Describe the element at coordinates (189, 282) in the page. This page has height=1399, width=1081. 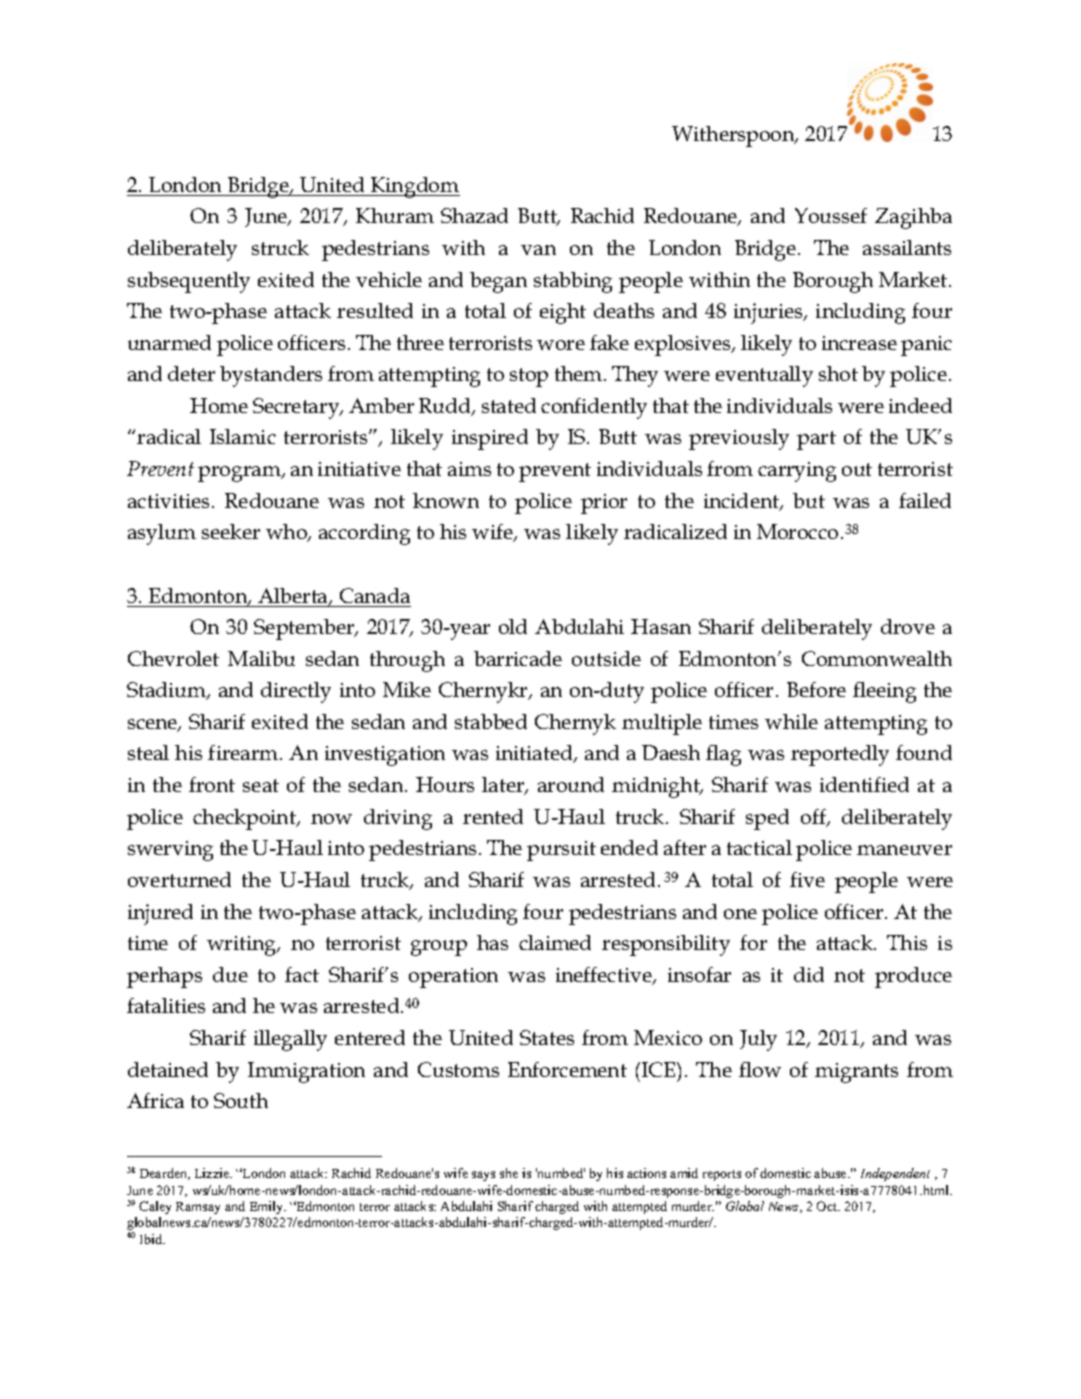
I see `subsequently` at that location.
